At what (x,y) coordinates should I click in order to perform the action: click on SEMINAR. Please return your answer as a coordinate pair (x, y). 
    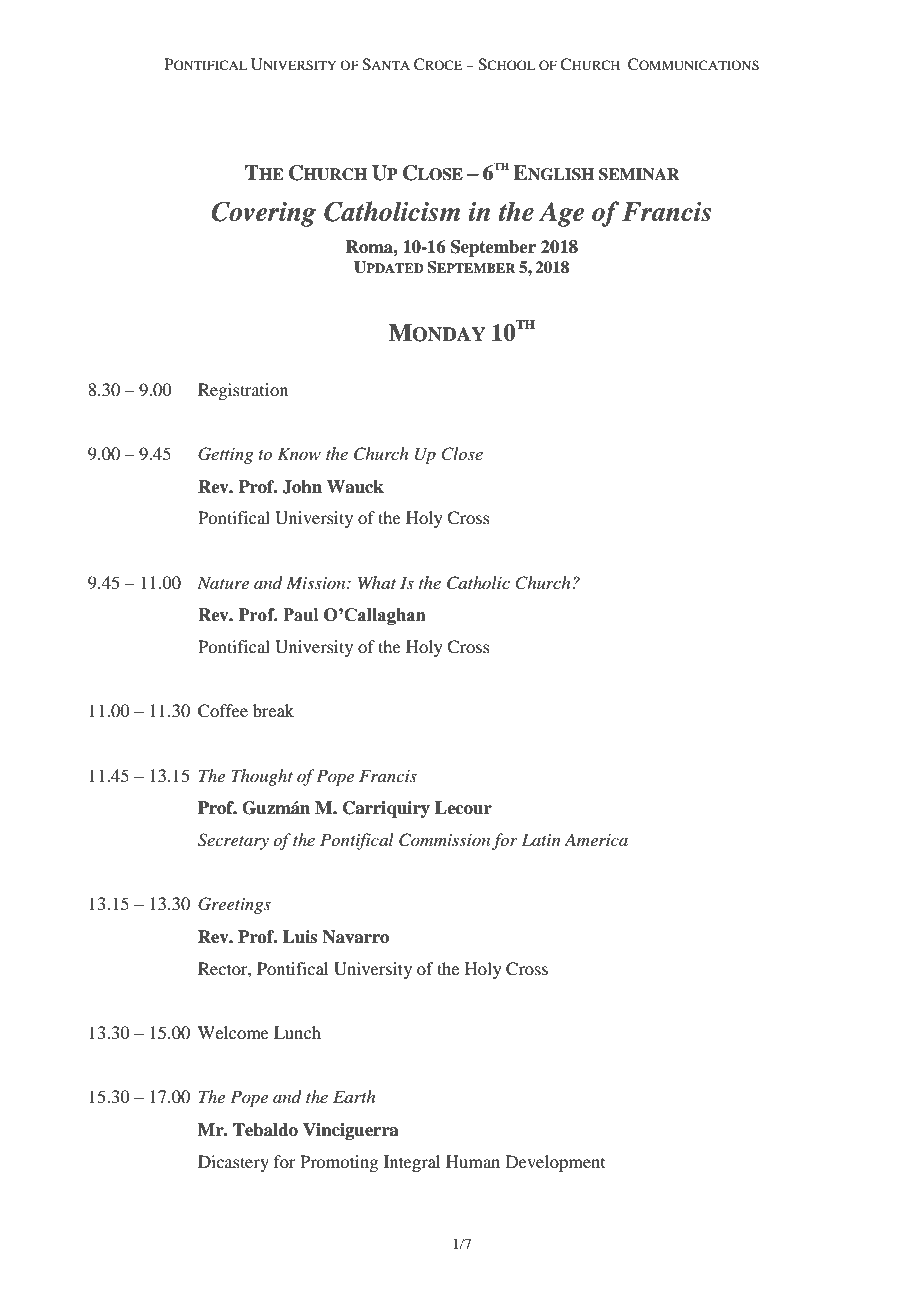
    Looking at the image, I should click on (639, 174).
